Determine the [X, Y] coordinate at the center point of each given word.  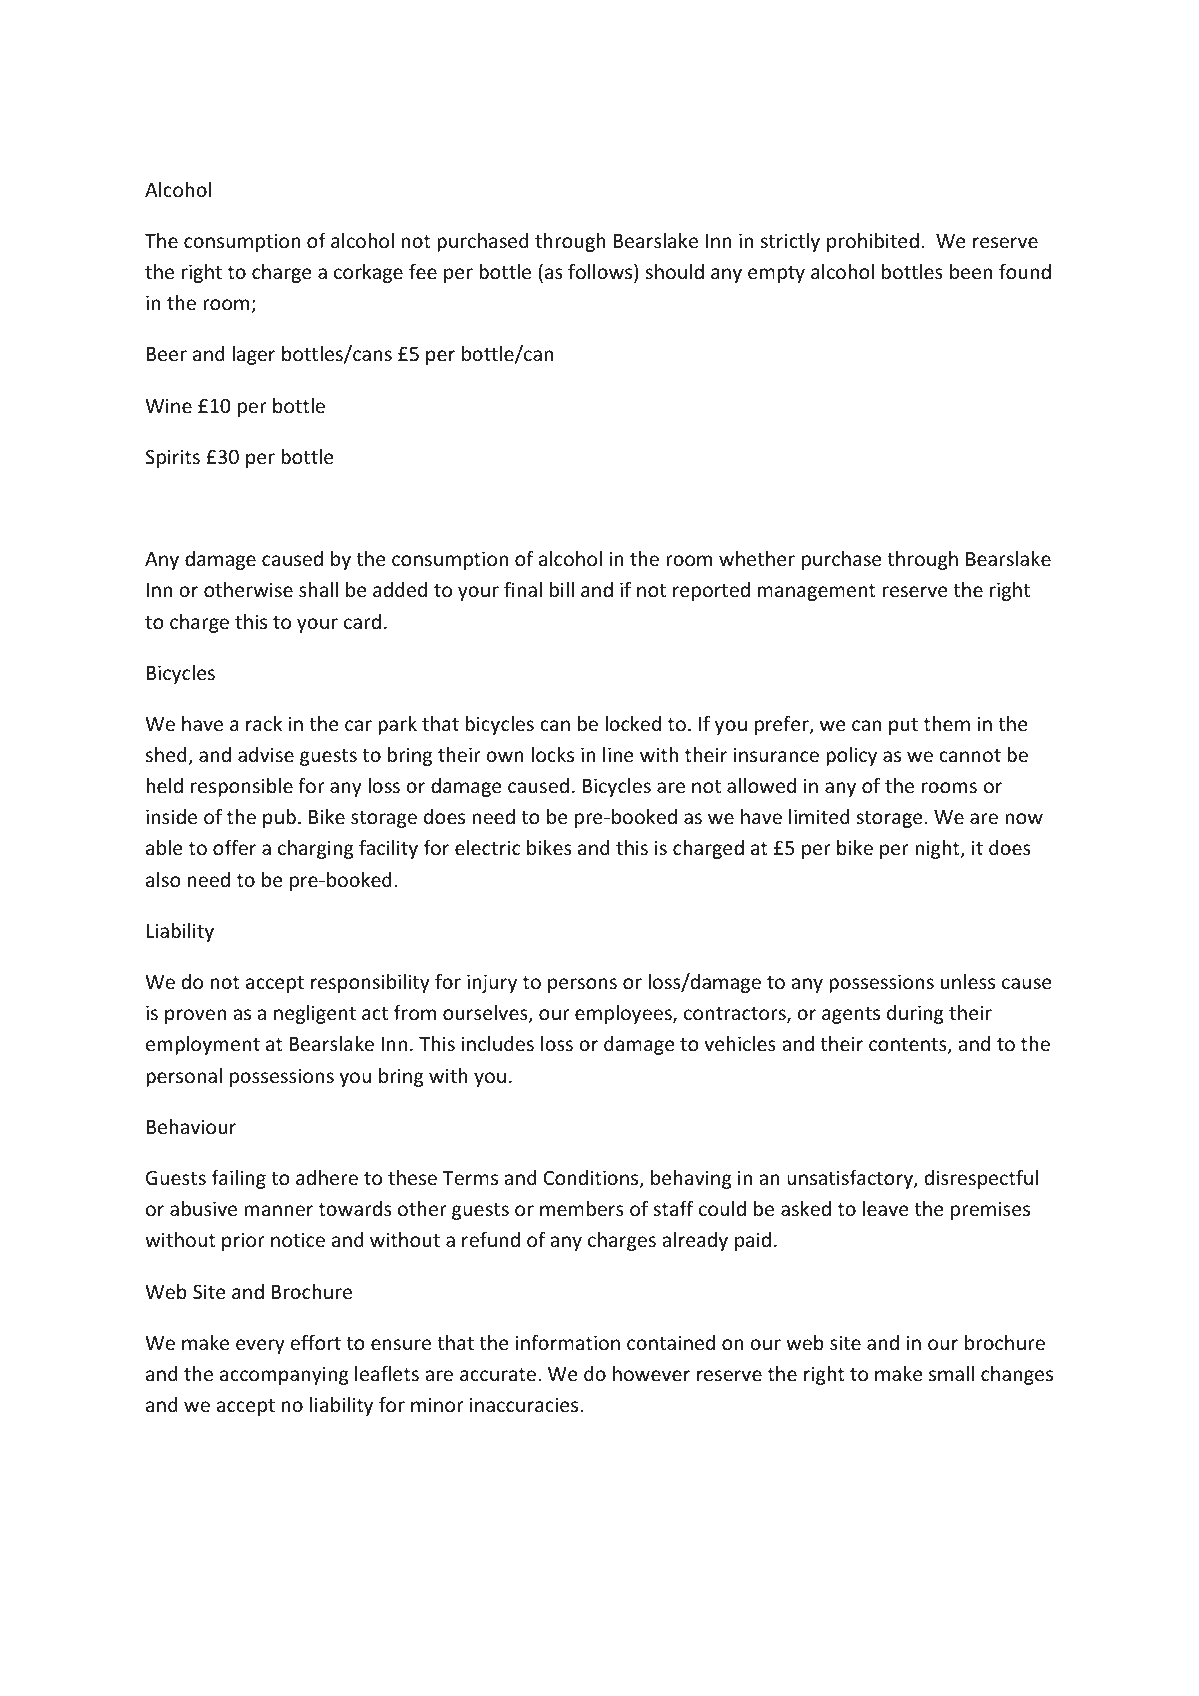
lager [253, 355]
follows [601, 272]
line [618, 754]
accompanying [284, 1375]
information [568, 1342]
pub [279, 818]
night [938, 849]
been [971, 271]
